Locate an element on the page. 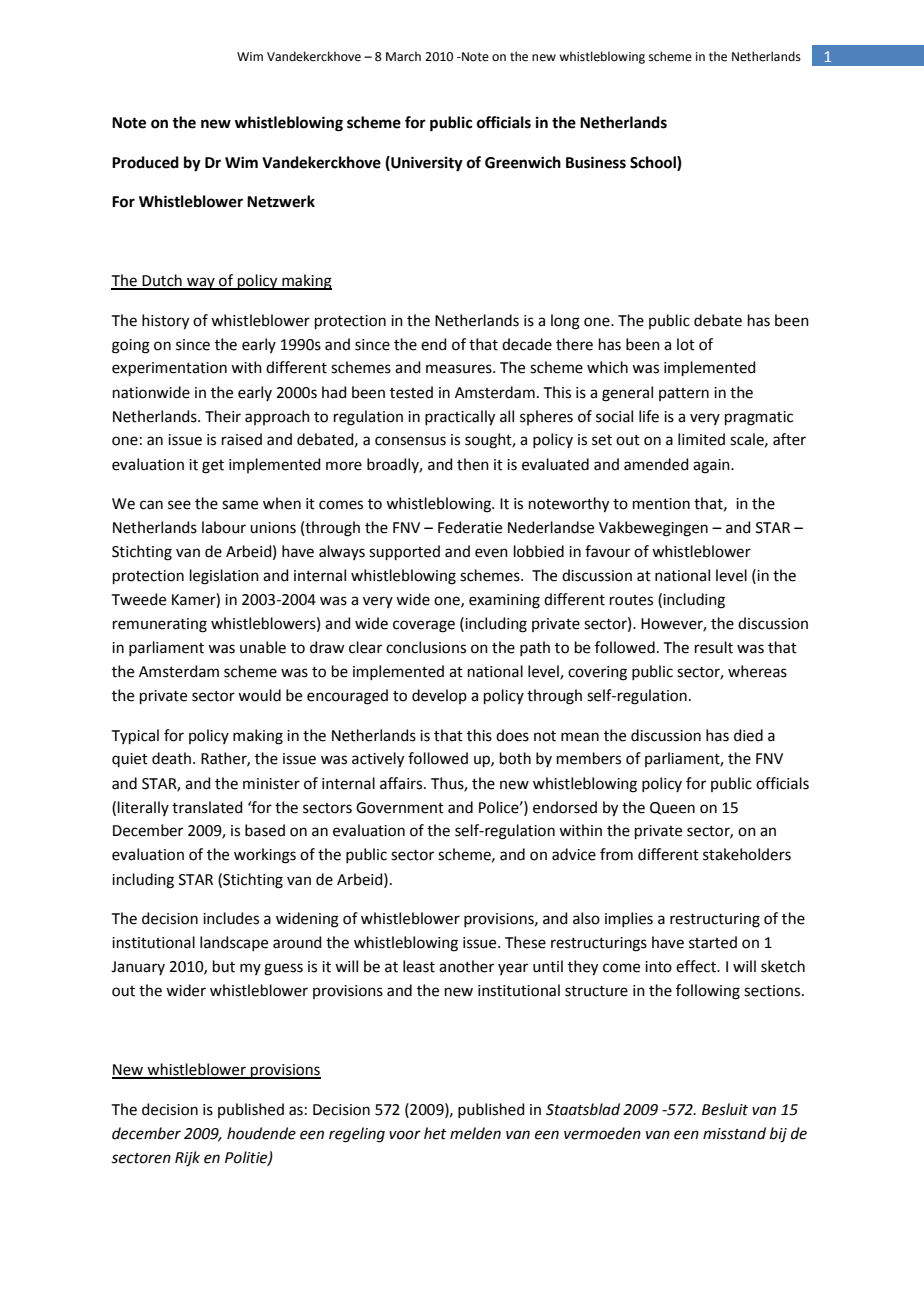 Image resolution: width=924 pixels, height=1308 pixels. bij is located at coordinates (778, 1135).
